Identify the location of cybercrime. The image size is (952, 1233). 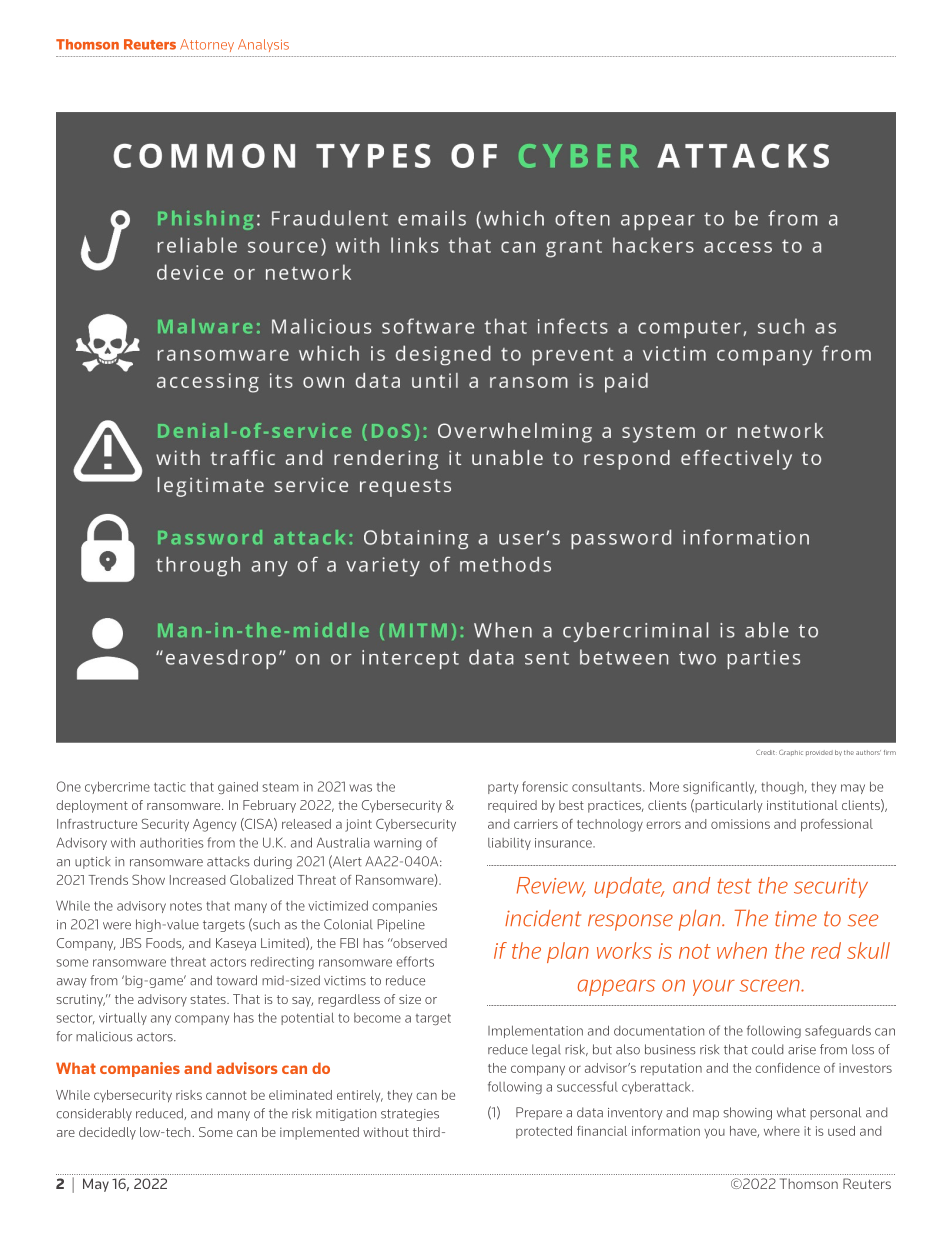
(117, 787).
